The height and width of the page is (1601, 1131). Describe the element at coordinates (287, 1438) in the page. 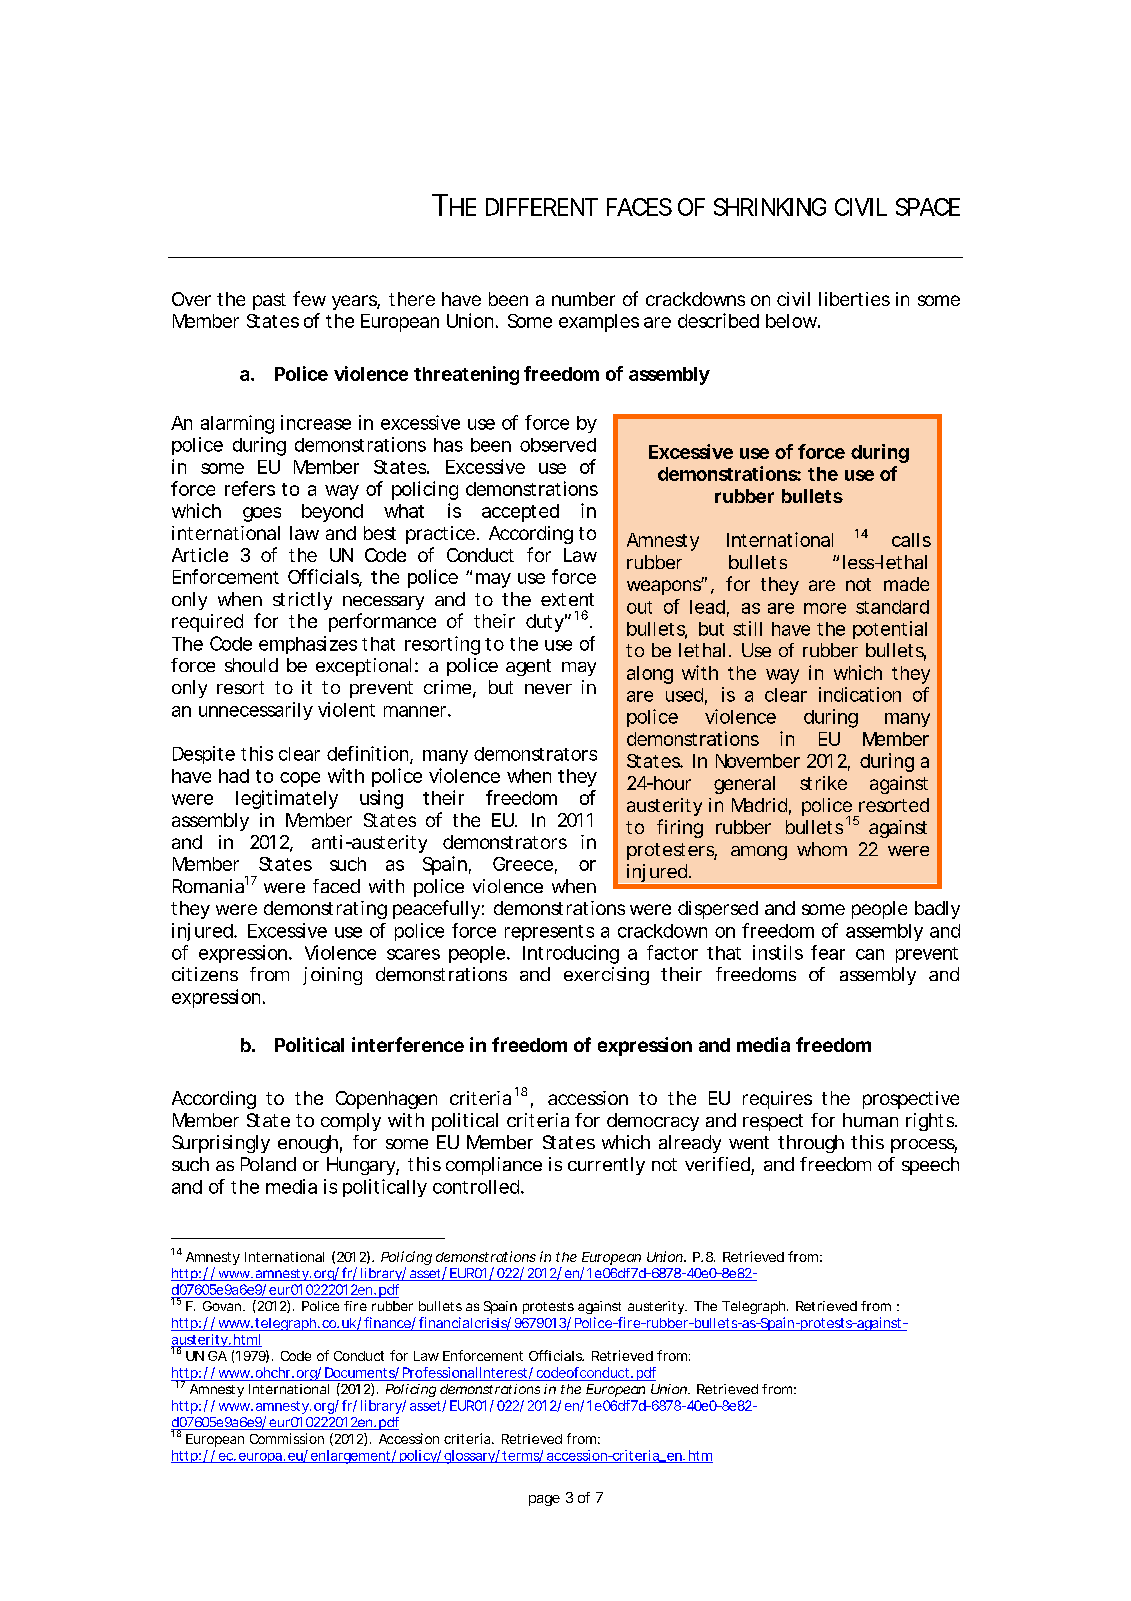

I see `Commission` at that location.
